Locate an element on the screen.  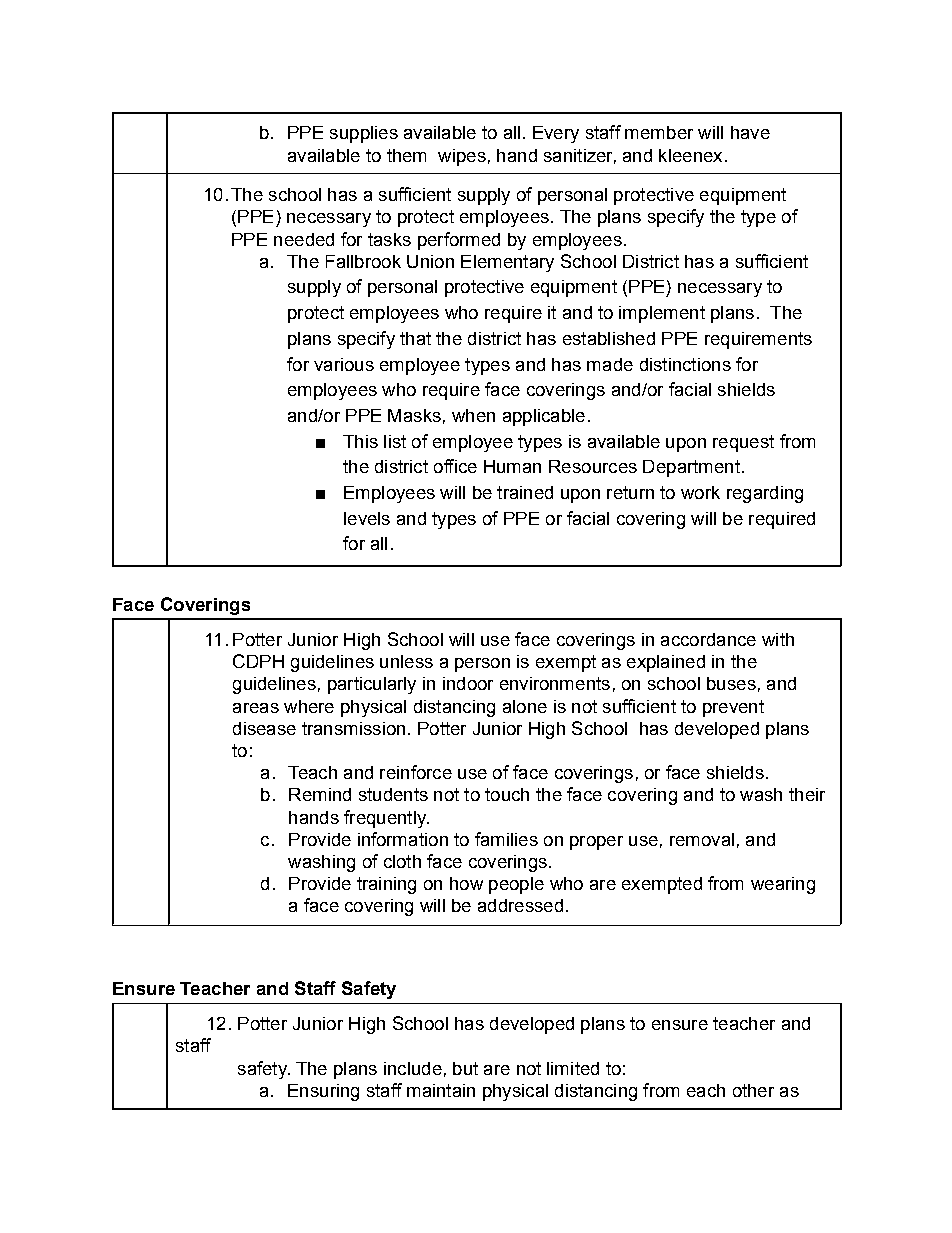
supplies is located at coordinates (364, 134).
